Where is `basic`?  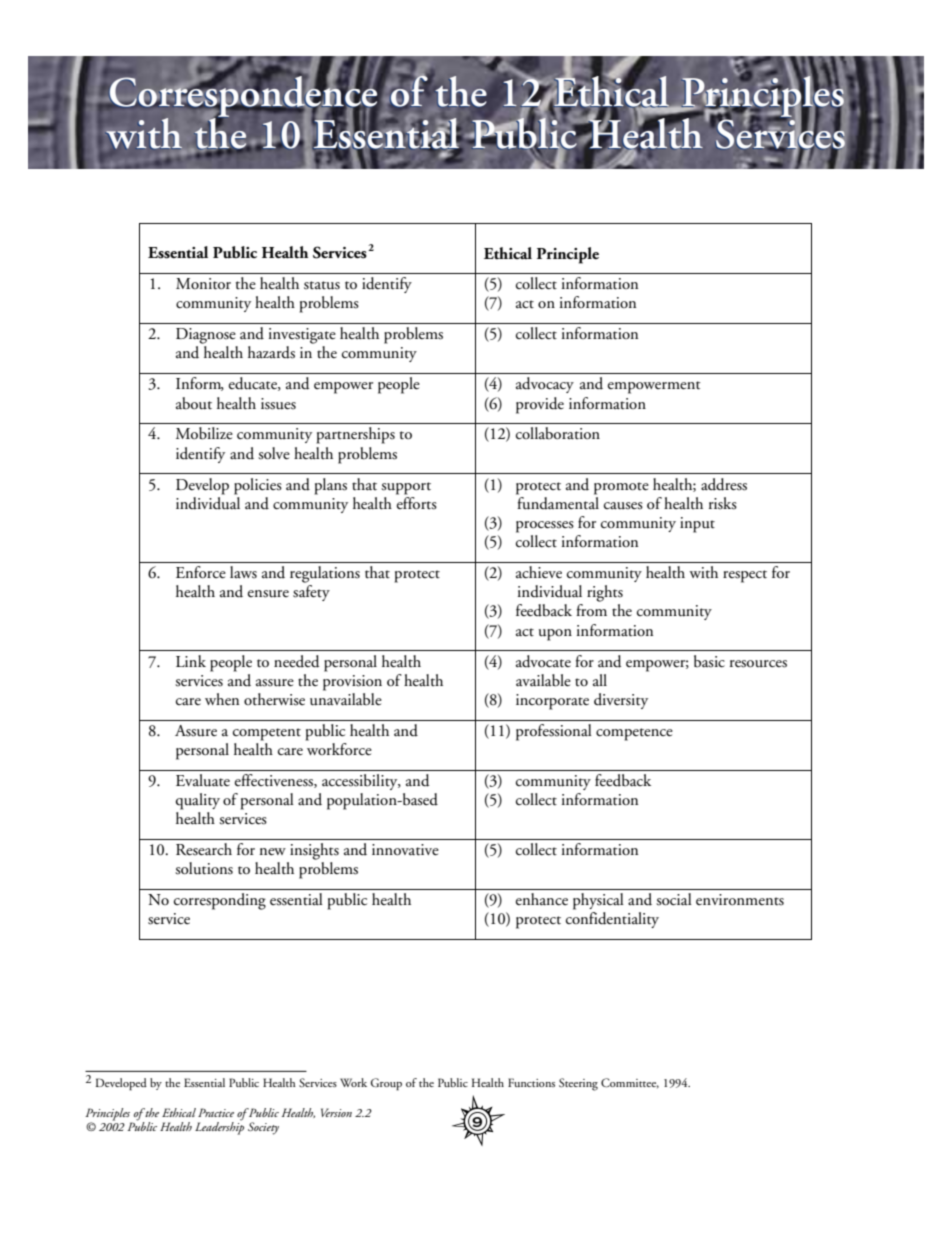
basic is located at coordinates (709, 661).
